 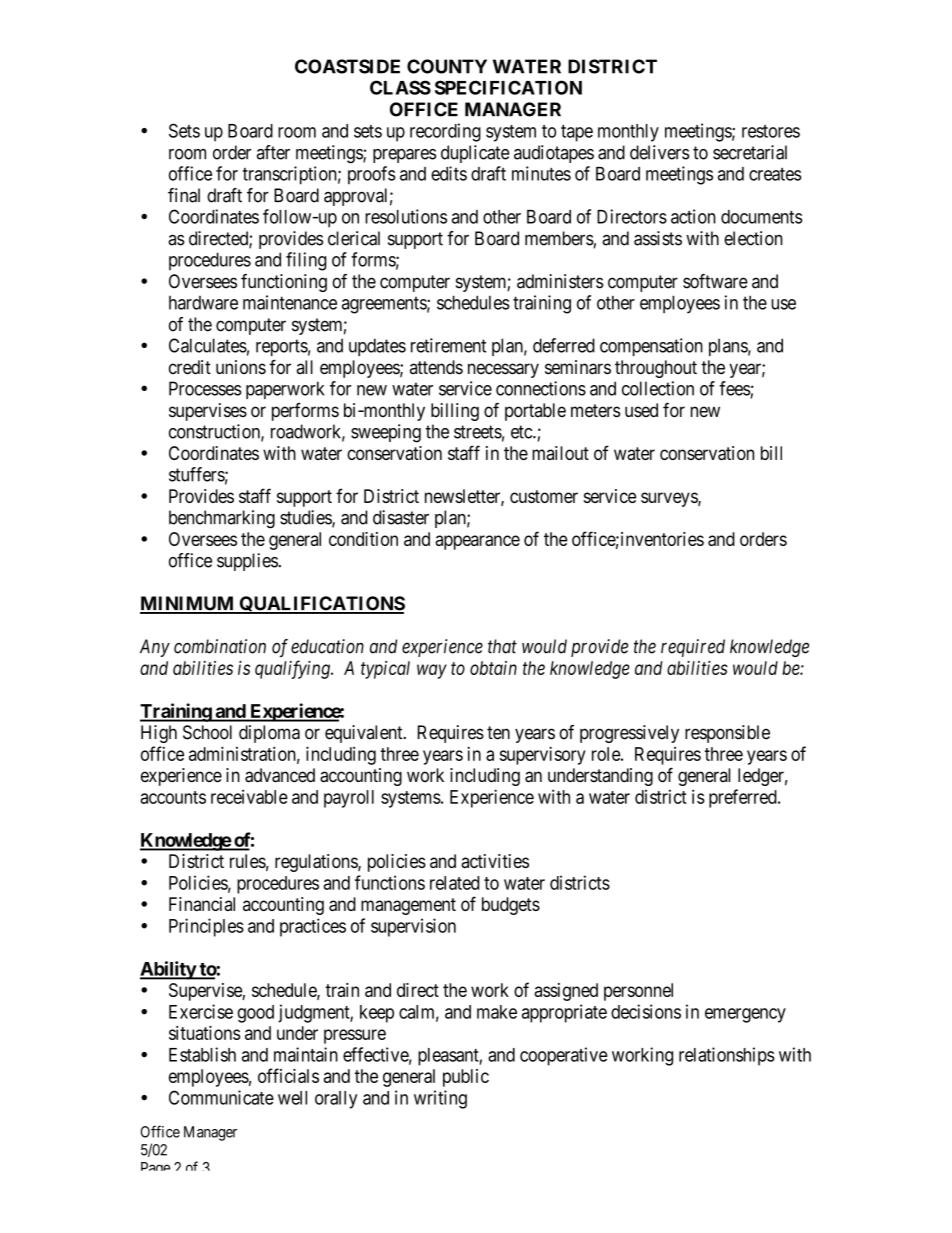 What do you see at coordinates (207, 732) in the screenshot?
I see `School` at bounding box center [207, 732].
